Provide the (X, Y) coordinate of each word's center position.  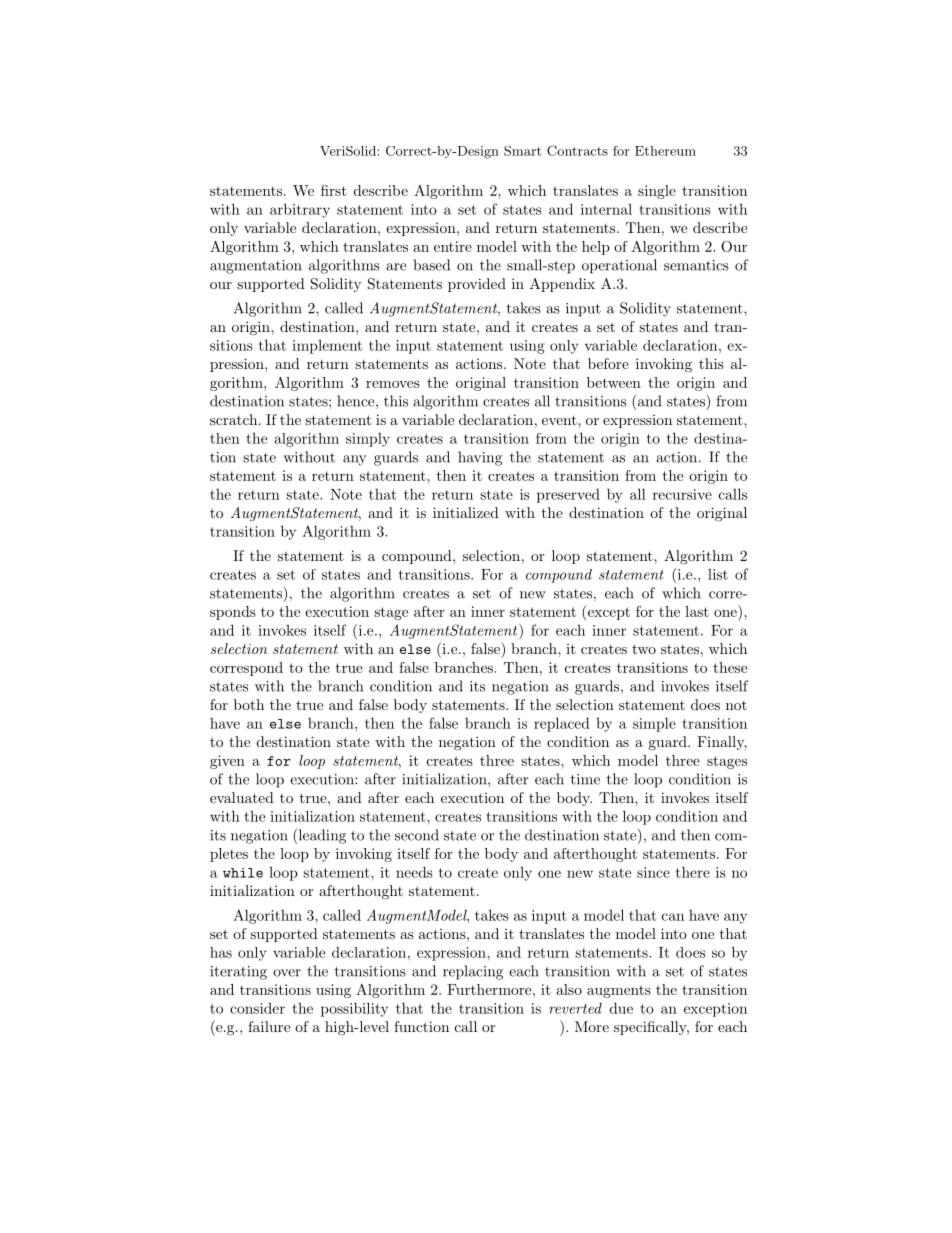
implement (327, 347)
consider (257, 1008)
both (249, 704)
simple (654, 724)
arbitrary (300, 210)
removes (393, 384)
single (657, 192)
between (614, 382)
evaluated (242, 797)
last (697, 611)
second (417, 835)
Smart (523, 151)
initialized (466, 512)
